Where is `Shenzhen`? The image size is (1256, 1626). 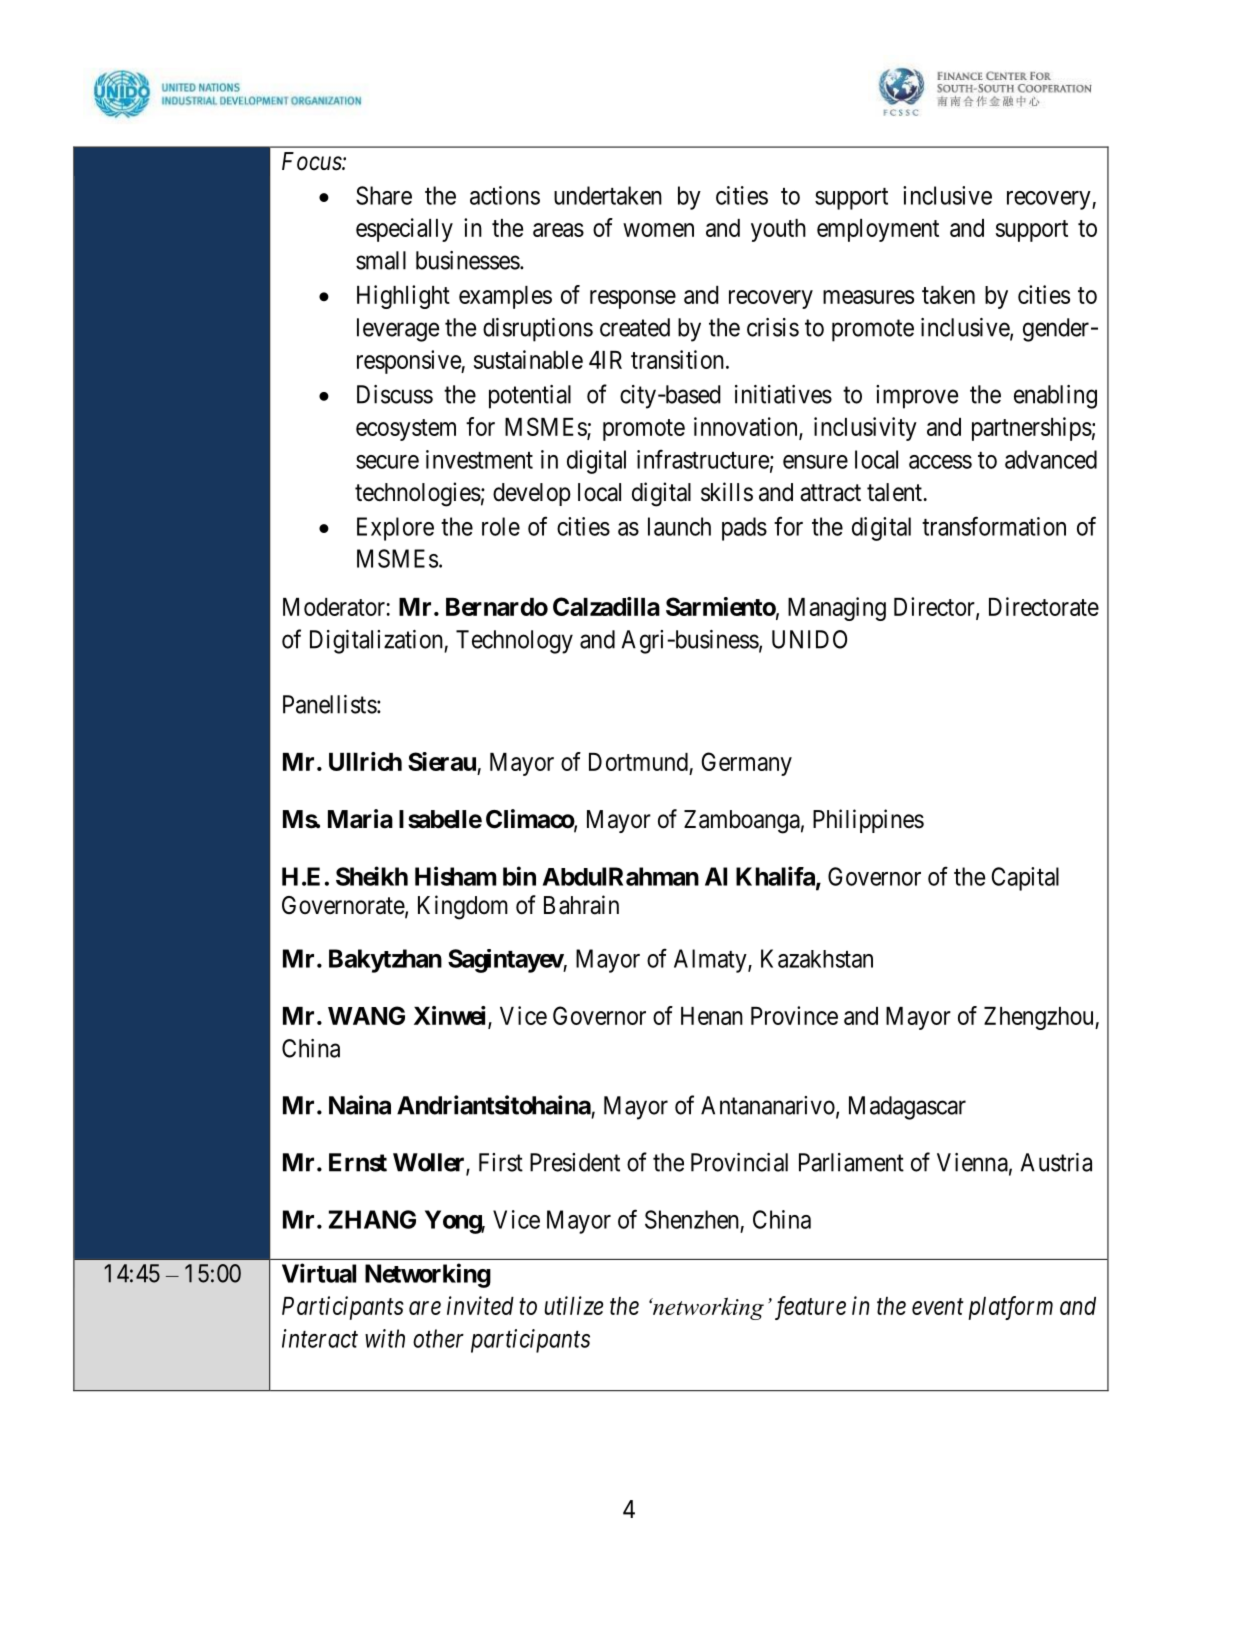 Shenzhen is located at coordinates (692, 1219).
